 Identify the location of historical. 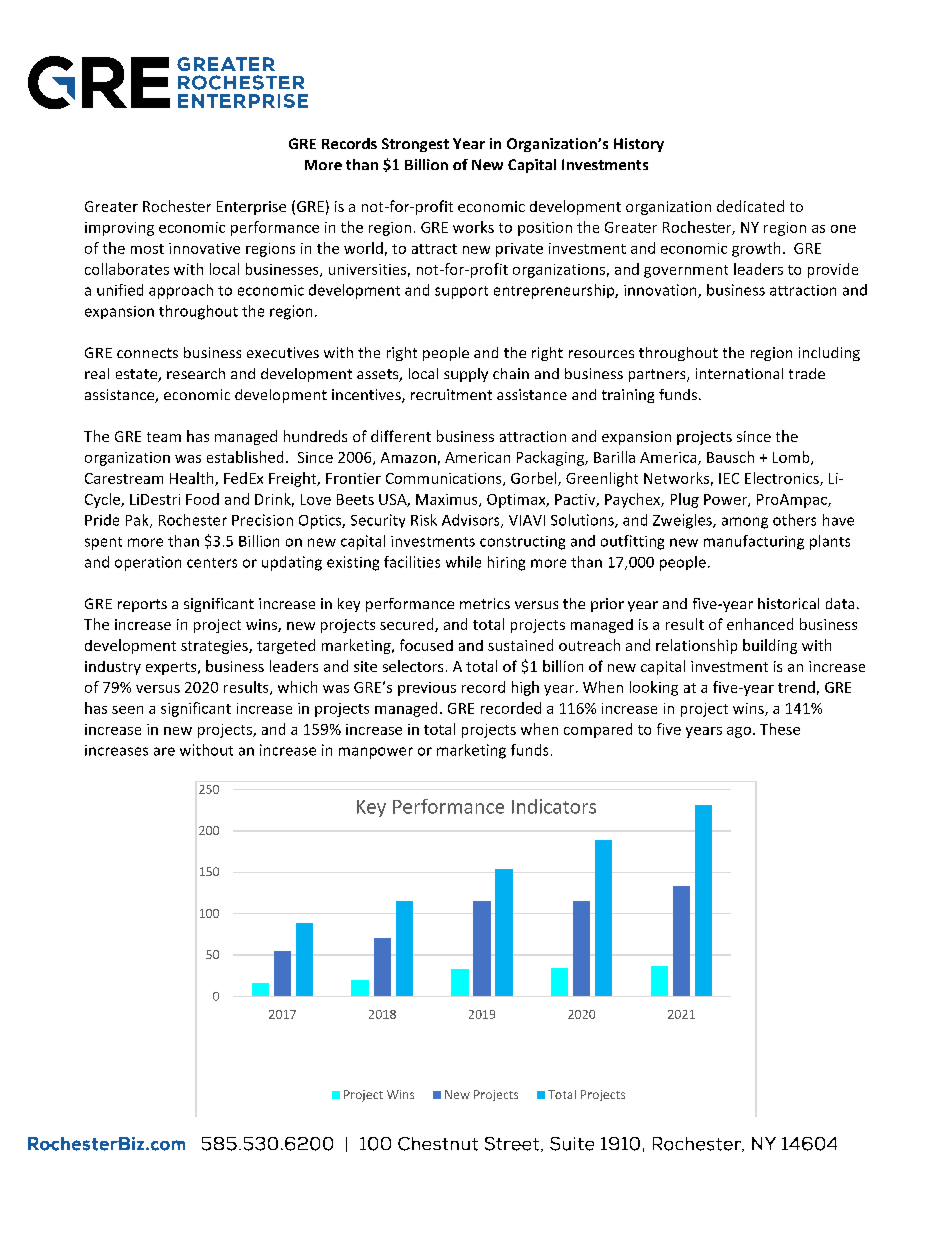
(788, 603).
